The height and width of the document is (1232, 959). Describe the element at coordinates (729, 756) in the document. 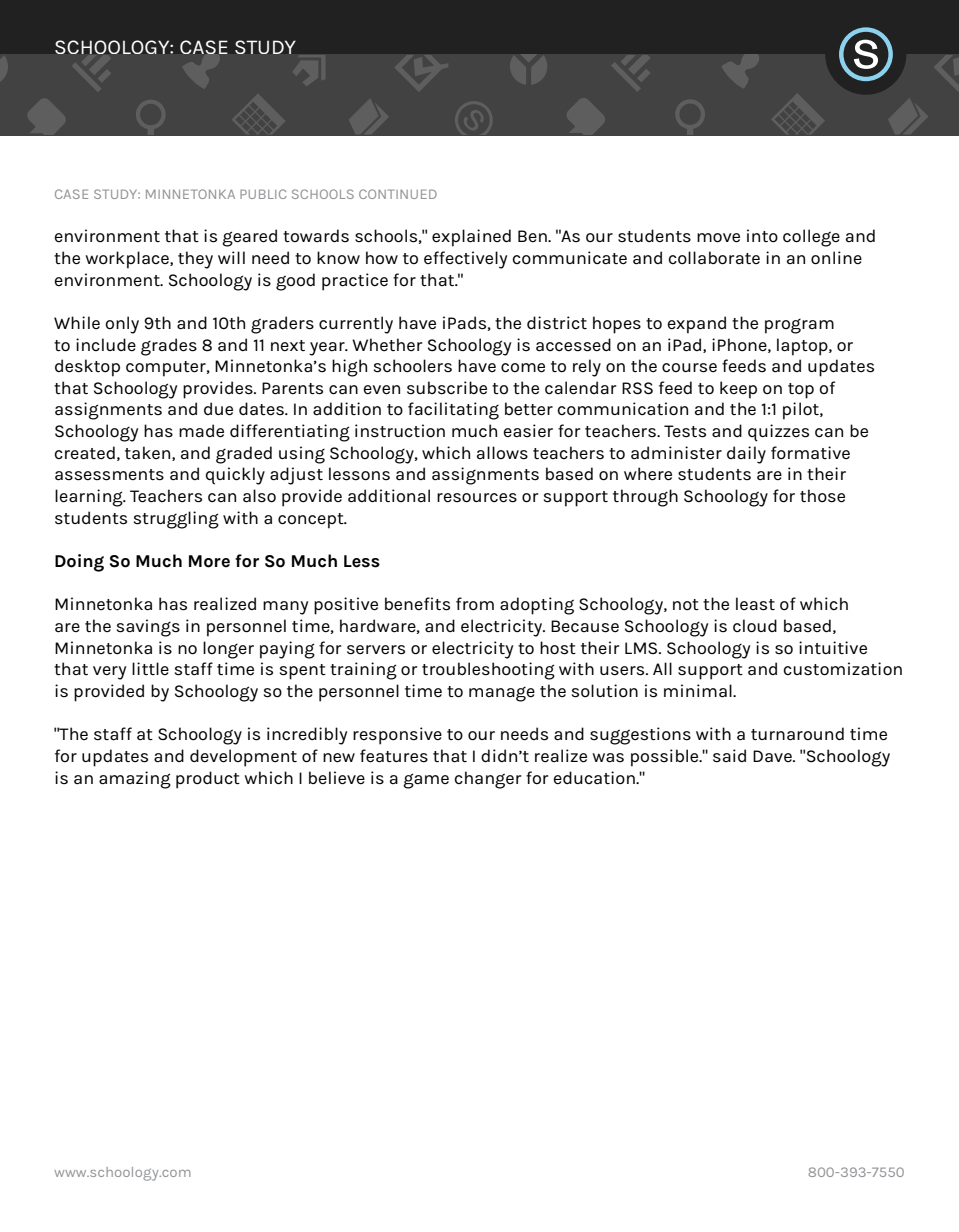

I see `said` at that location.
